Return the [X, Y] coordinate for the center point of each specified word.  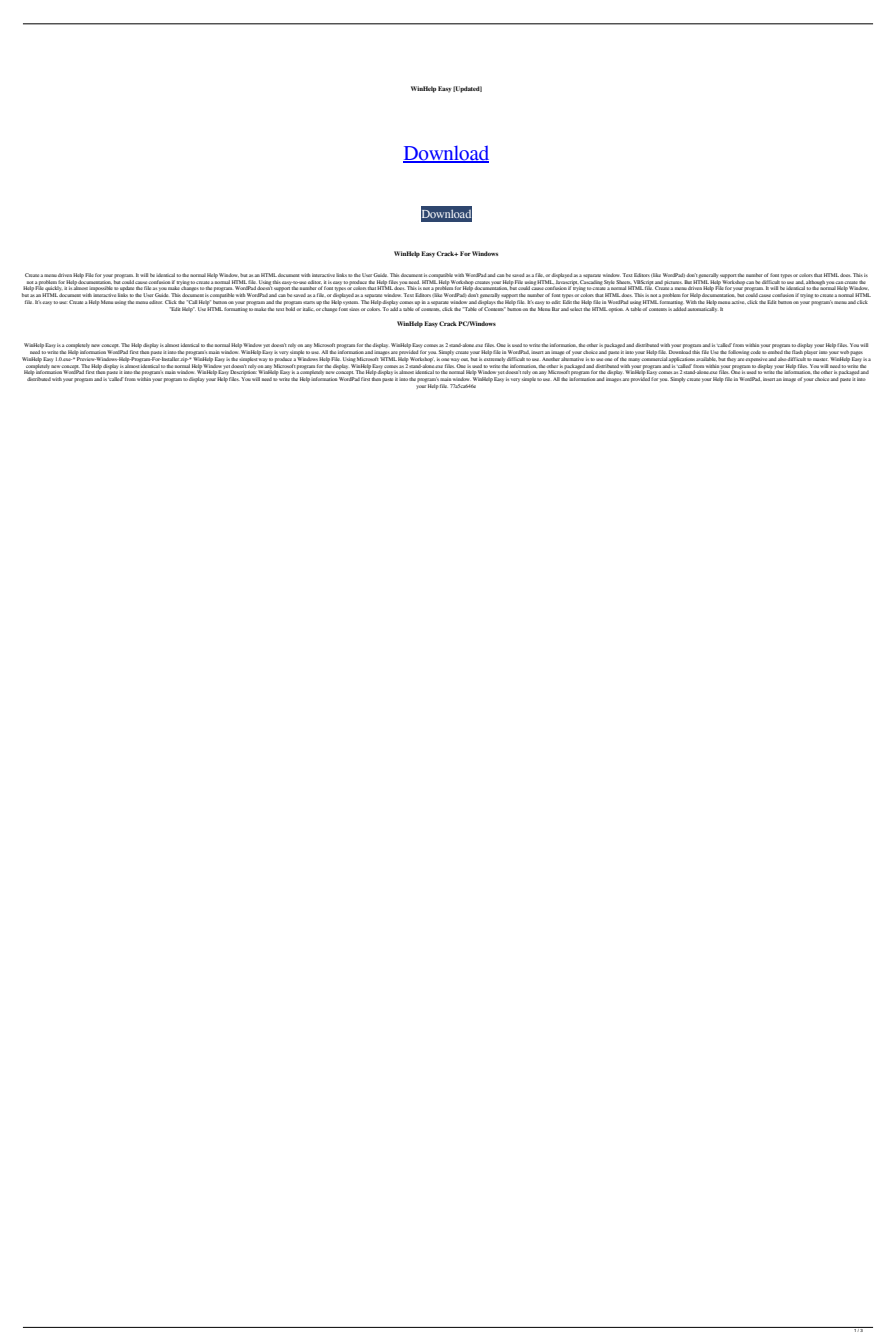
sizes [354, 309]
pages [856, 354]
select [576, 309]
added [680, 309]
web [844, 352]
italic [309, 309]
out [465, 359]
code [755, 352]
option [616, 309]
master [820, 359]
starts [309, 302]
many [635, 360]
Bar [556, 309]
